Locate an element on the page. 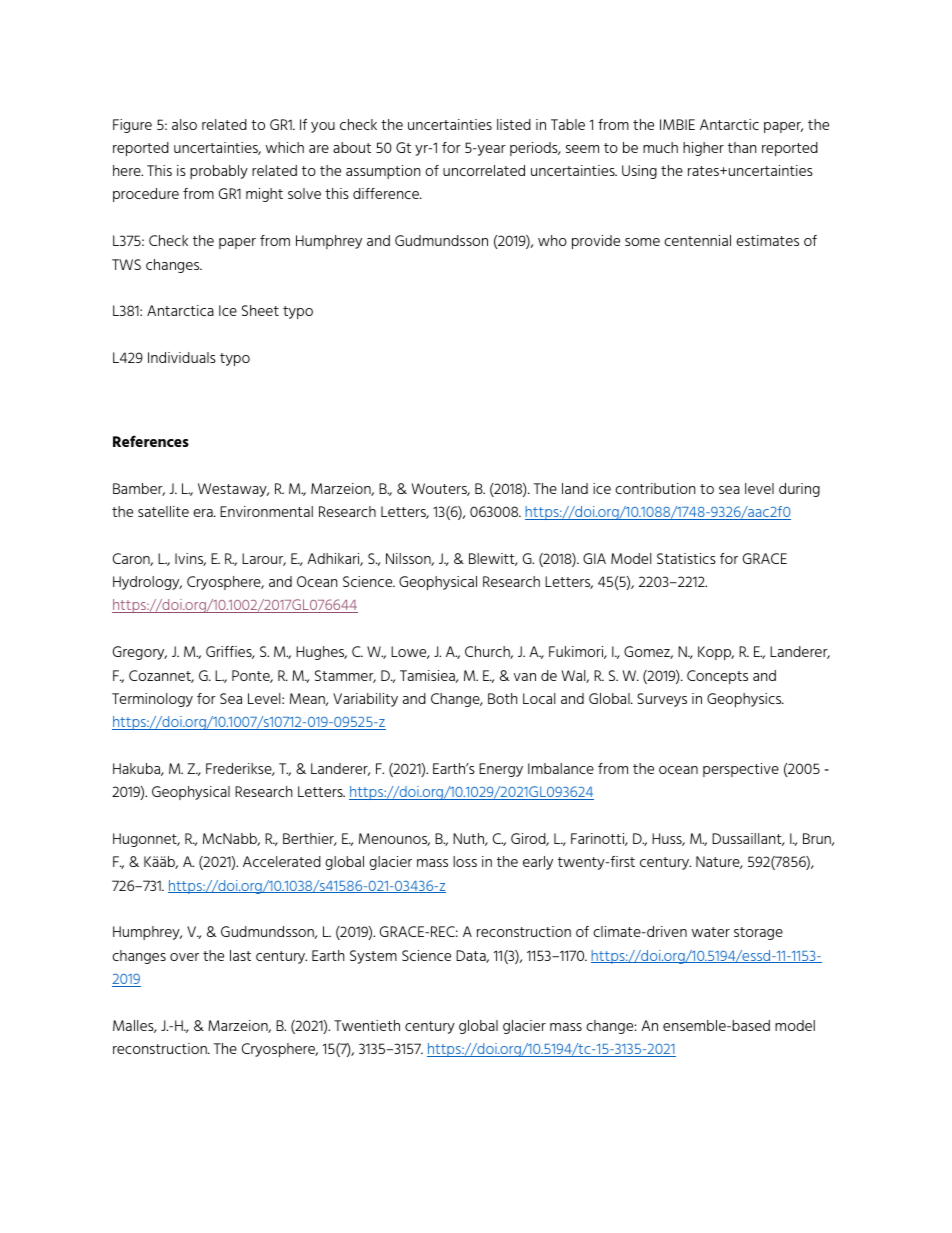  higher is located at coordinates (703, 149).
